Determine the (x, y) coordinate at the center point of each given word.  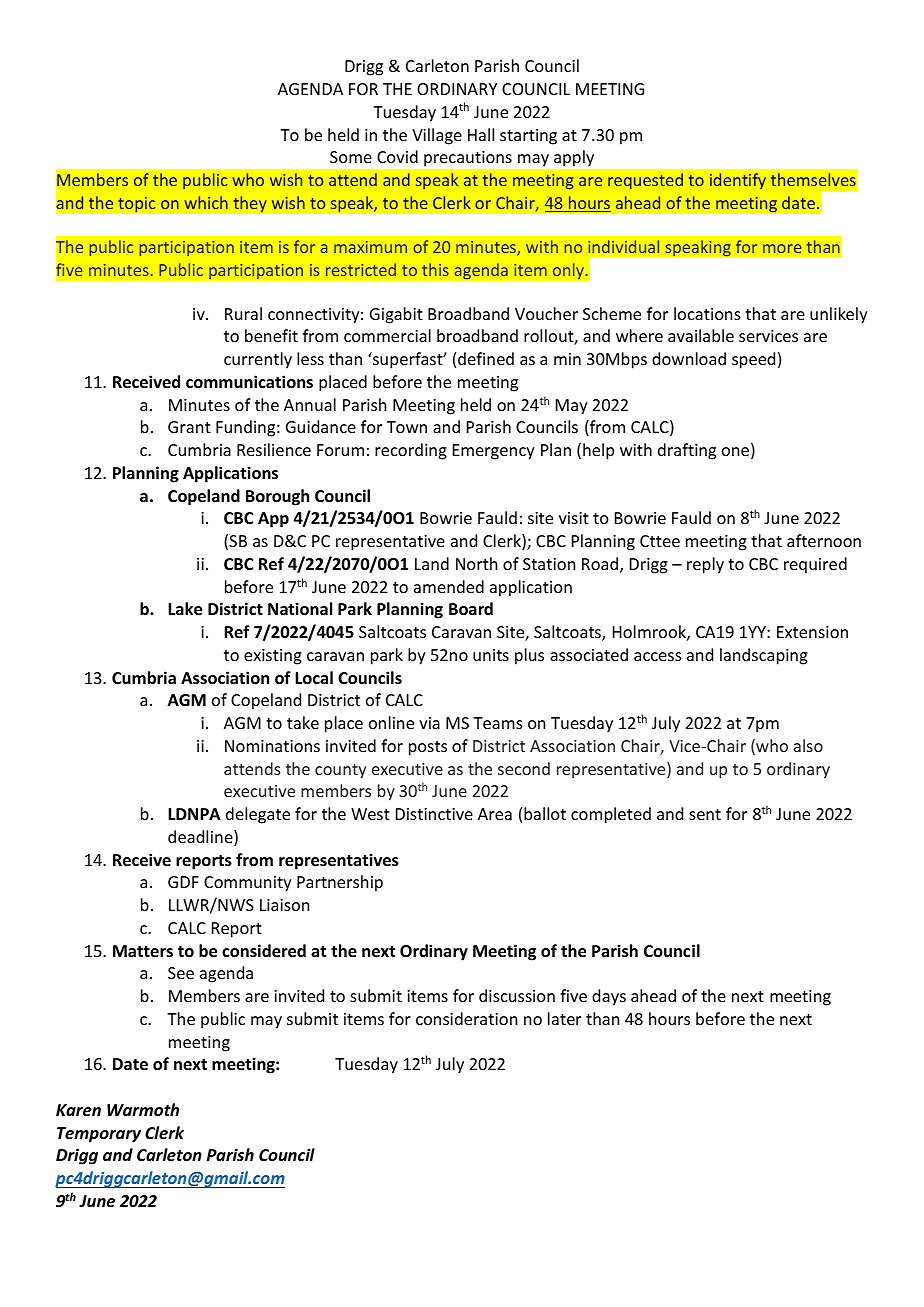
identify (738, 181)
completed (611, 815)
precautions (468, 158)
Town (407, 427)
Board (471, 609)
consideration (466, 1018)
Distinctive (434, 814)
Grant (189, 427)
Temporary (99, 1135)
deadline (201, 838)
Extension (812, 632)
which (206, 202)
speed (753, 360)
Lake (185, 609)
